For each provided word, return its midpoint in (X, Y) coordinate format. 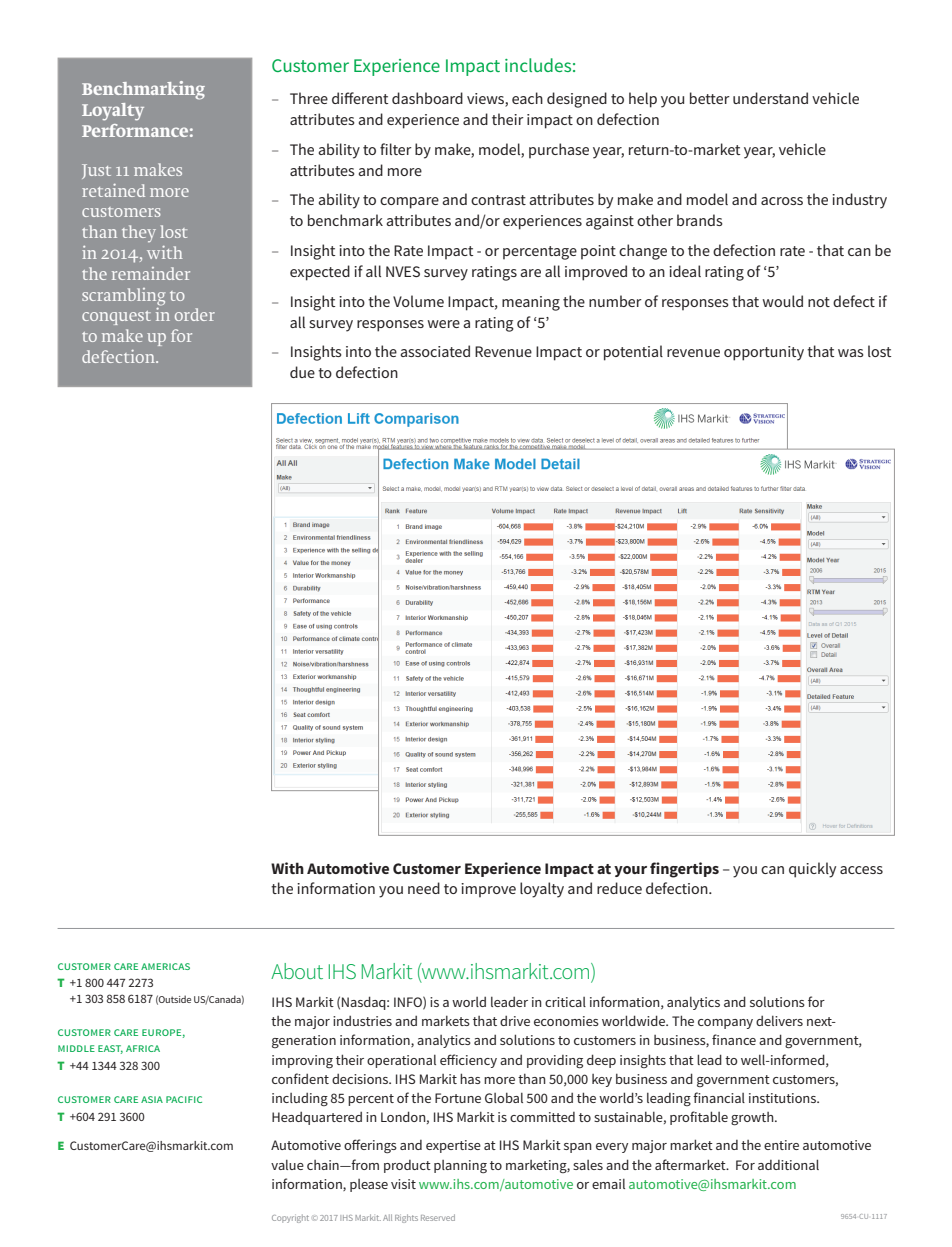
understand (770, 98)
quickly (812, 870)
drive (515, 1021)
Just (96, 171)
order (195, 314)
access (861, 870)
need (424, 888)
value (287, 1165)
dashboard (427, 98)
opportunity (764, 353)
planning (460, 1167)
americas (165, 966)
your (630, 871)
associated (435, 351)
